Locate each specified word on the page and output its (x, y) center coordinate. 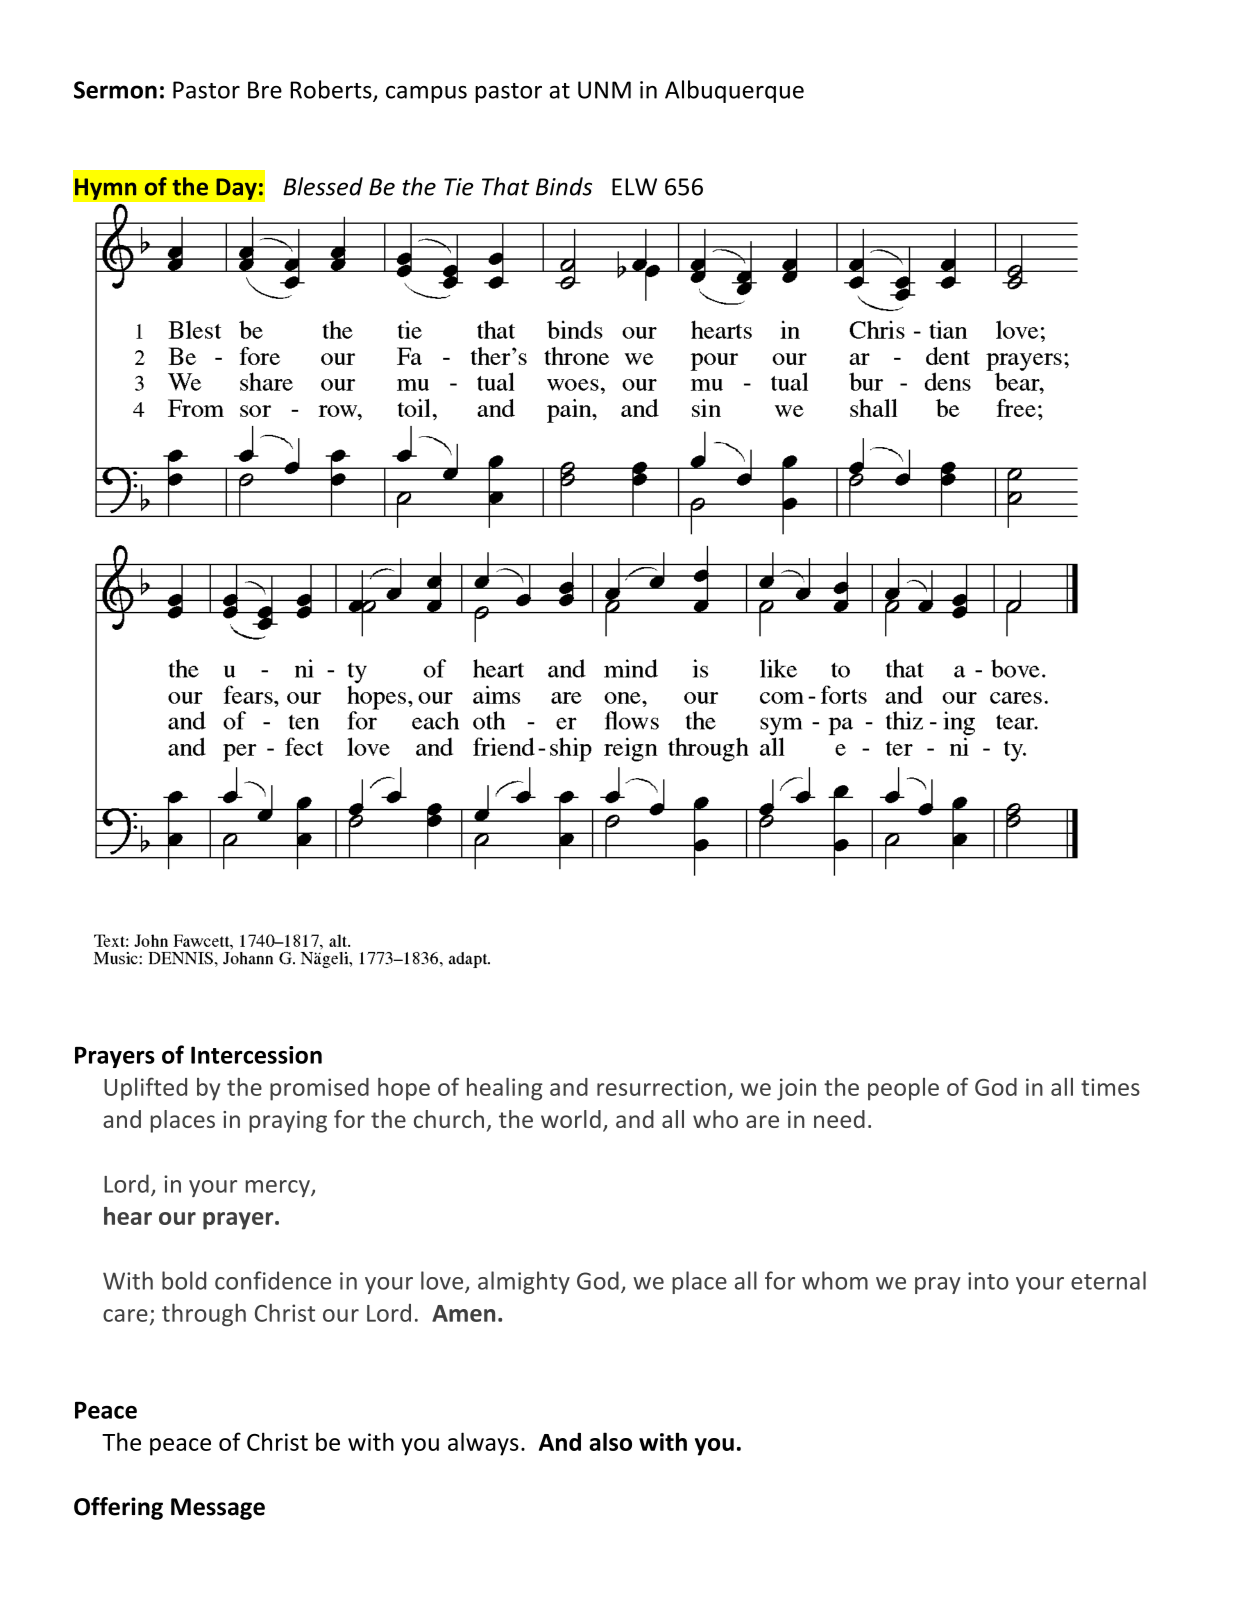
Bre (265, 90)
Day (236, 189)
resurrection (661, 1087)
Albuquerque (734, 91)
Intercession (256, 1055)
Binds (564, 186)
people (903, 1089)
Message (218, 1509)
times (1110, 1087)
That (506, 186)
